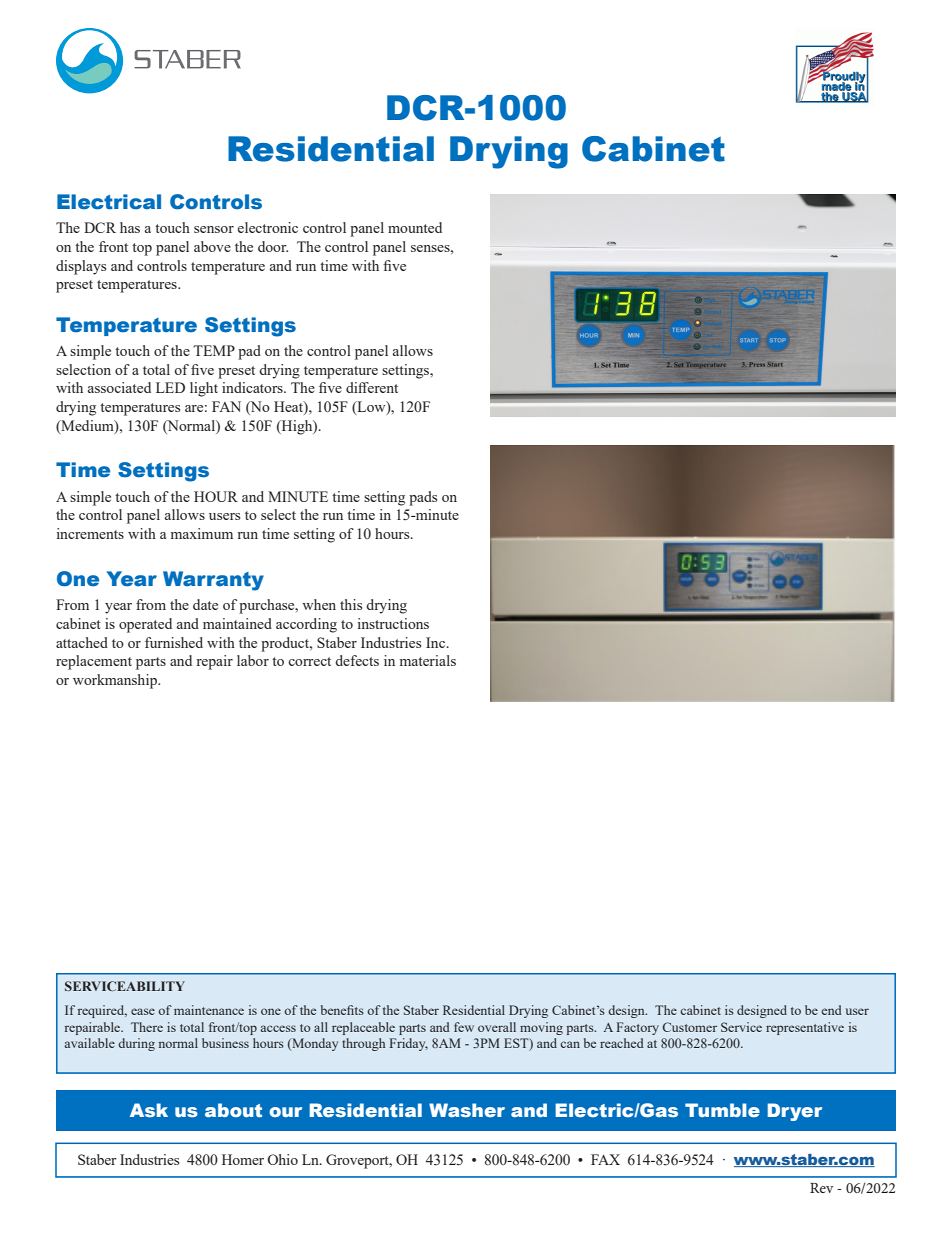 This image has width=952, height=1233. I want to click on workmanship, so click(116, 681).
